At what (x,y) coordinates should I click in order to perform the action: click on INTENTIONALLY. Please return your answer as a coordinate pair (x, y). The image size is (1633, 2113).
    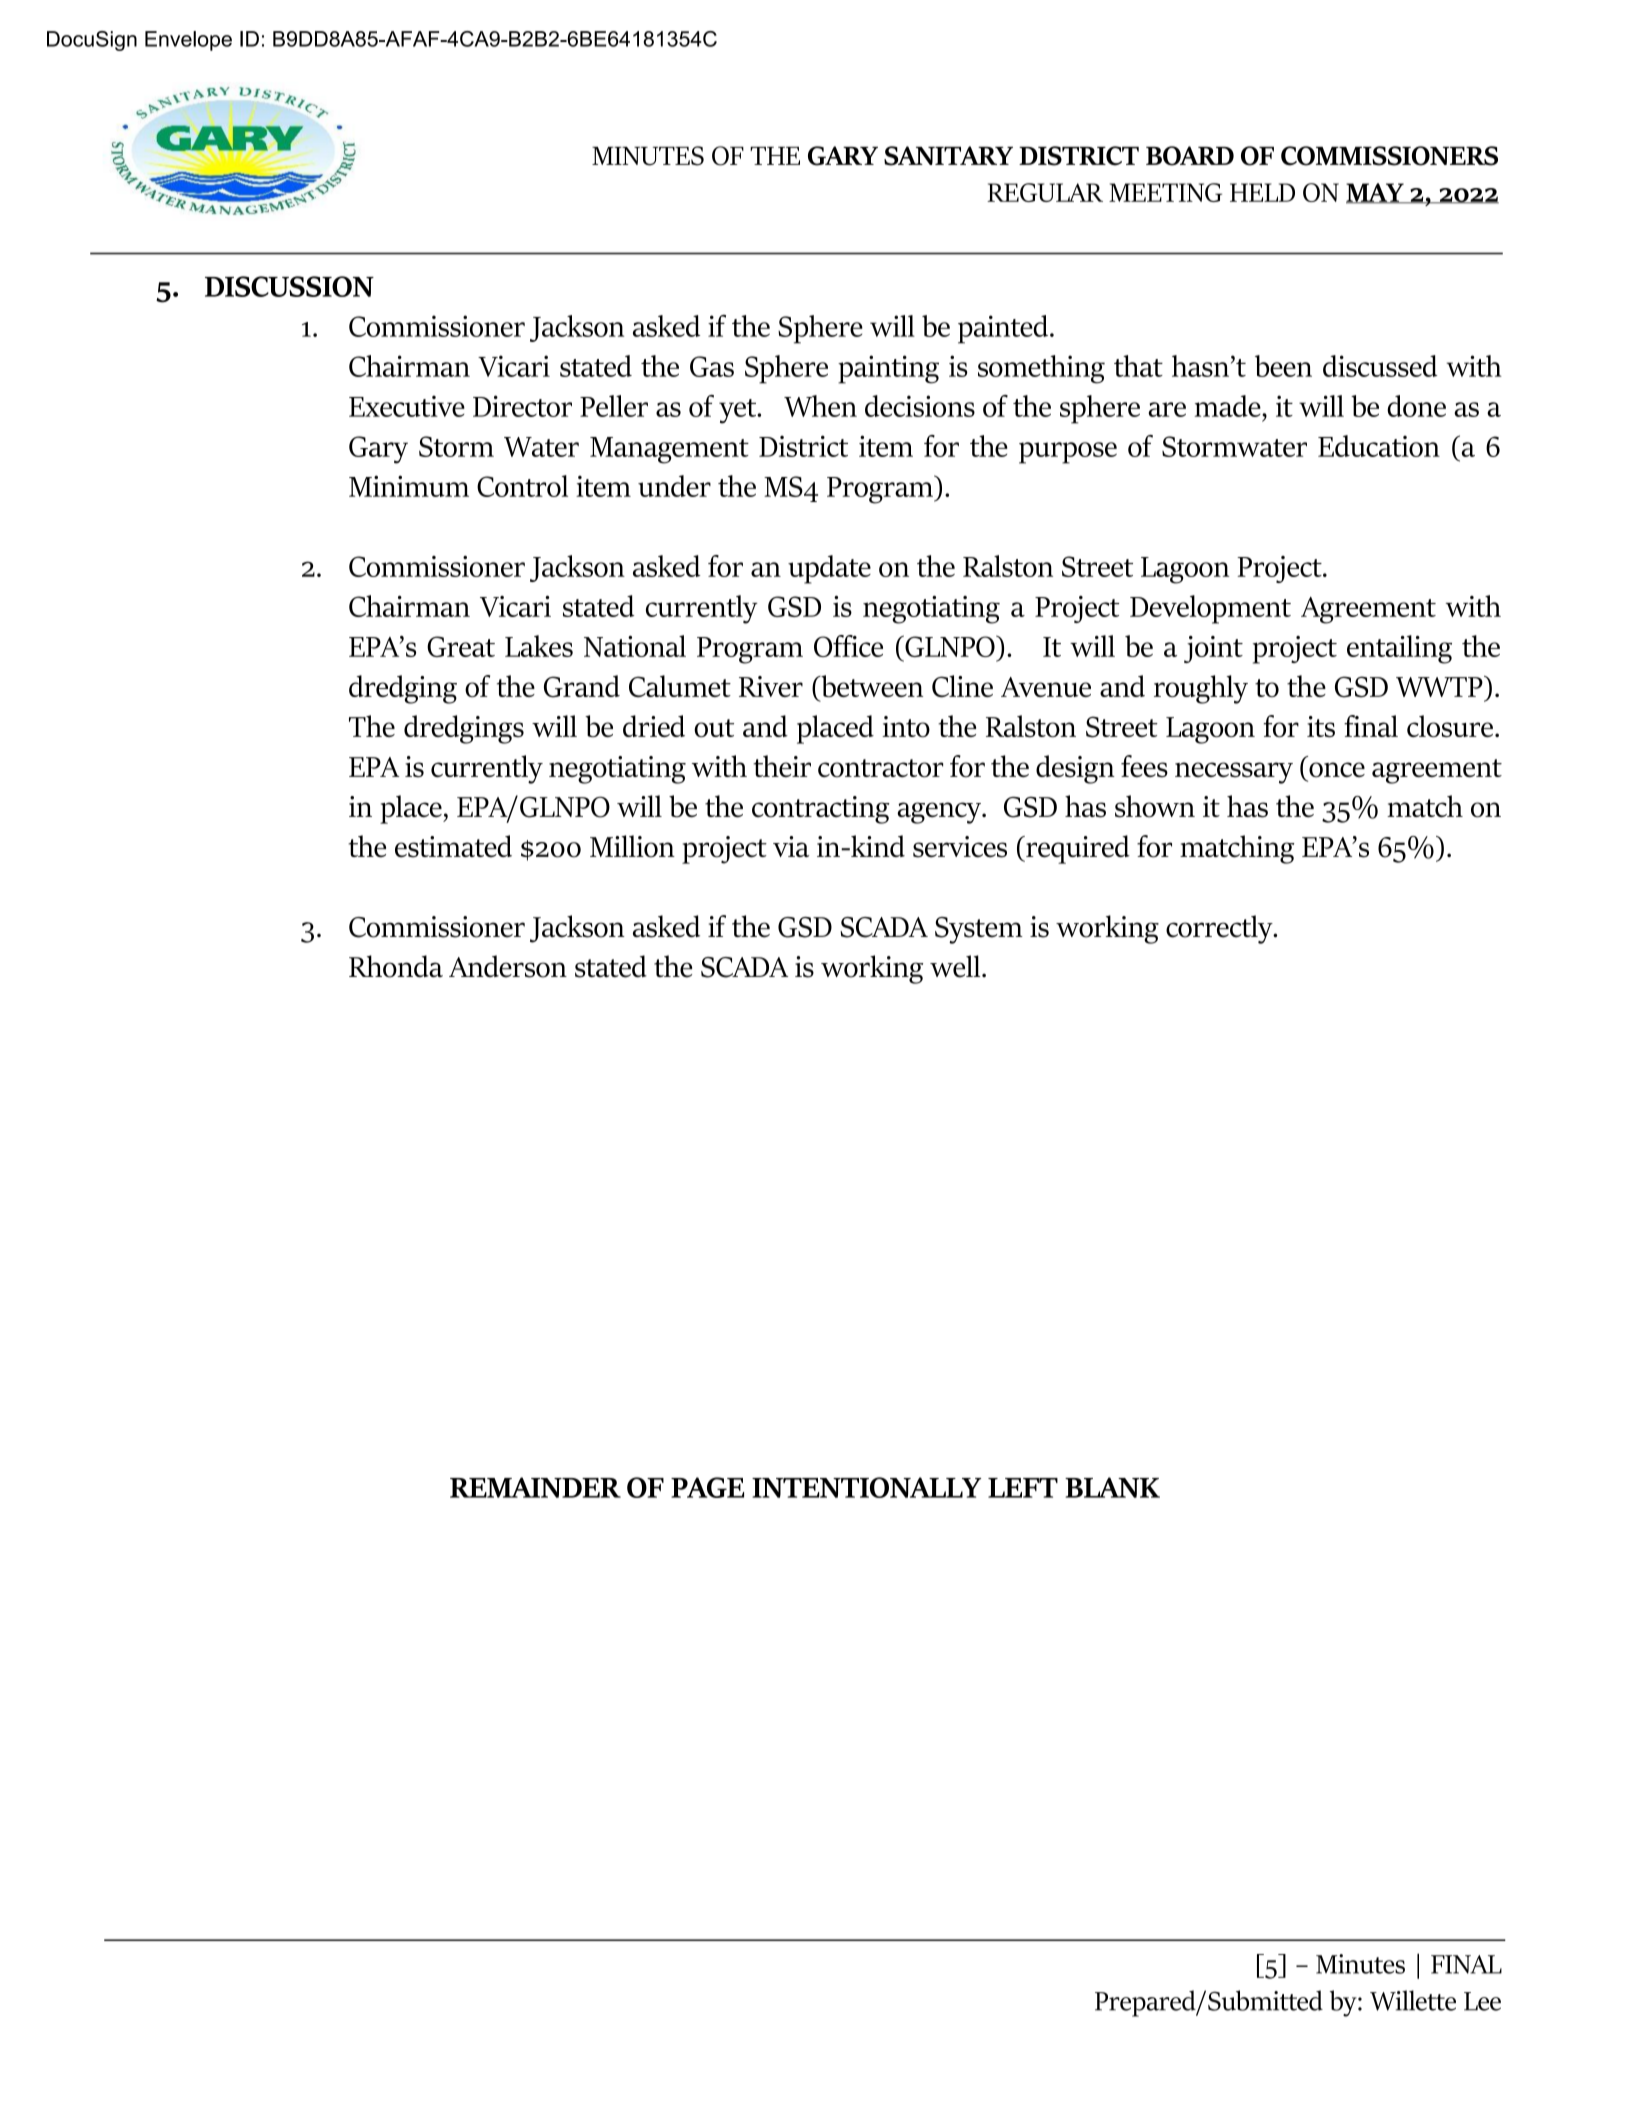
    Looking at the image, I should click on (866, 1487).
